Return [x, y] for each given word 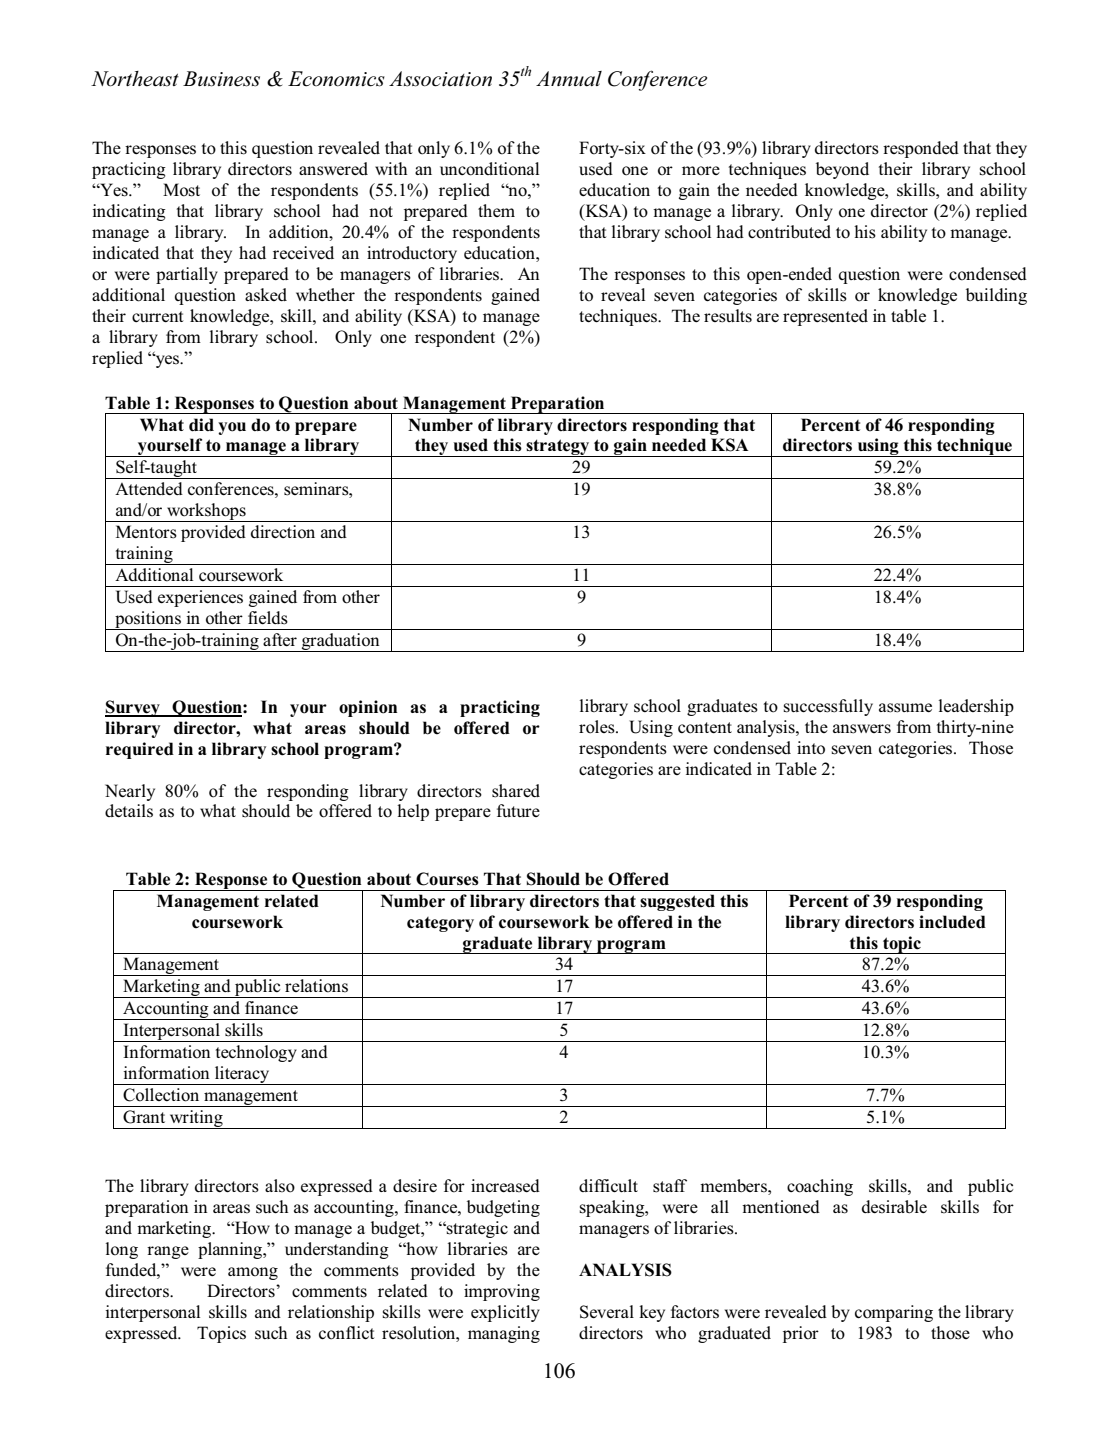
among [253, 1273]
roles [598, 727]
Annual [569, 79]
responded [921, 149]
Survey [133, 708]
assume [905, 708]
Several [607, 1312]
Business [221, 79]
